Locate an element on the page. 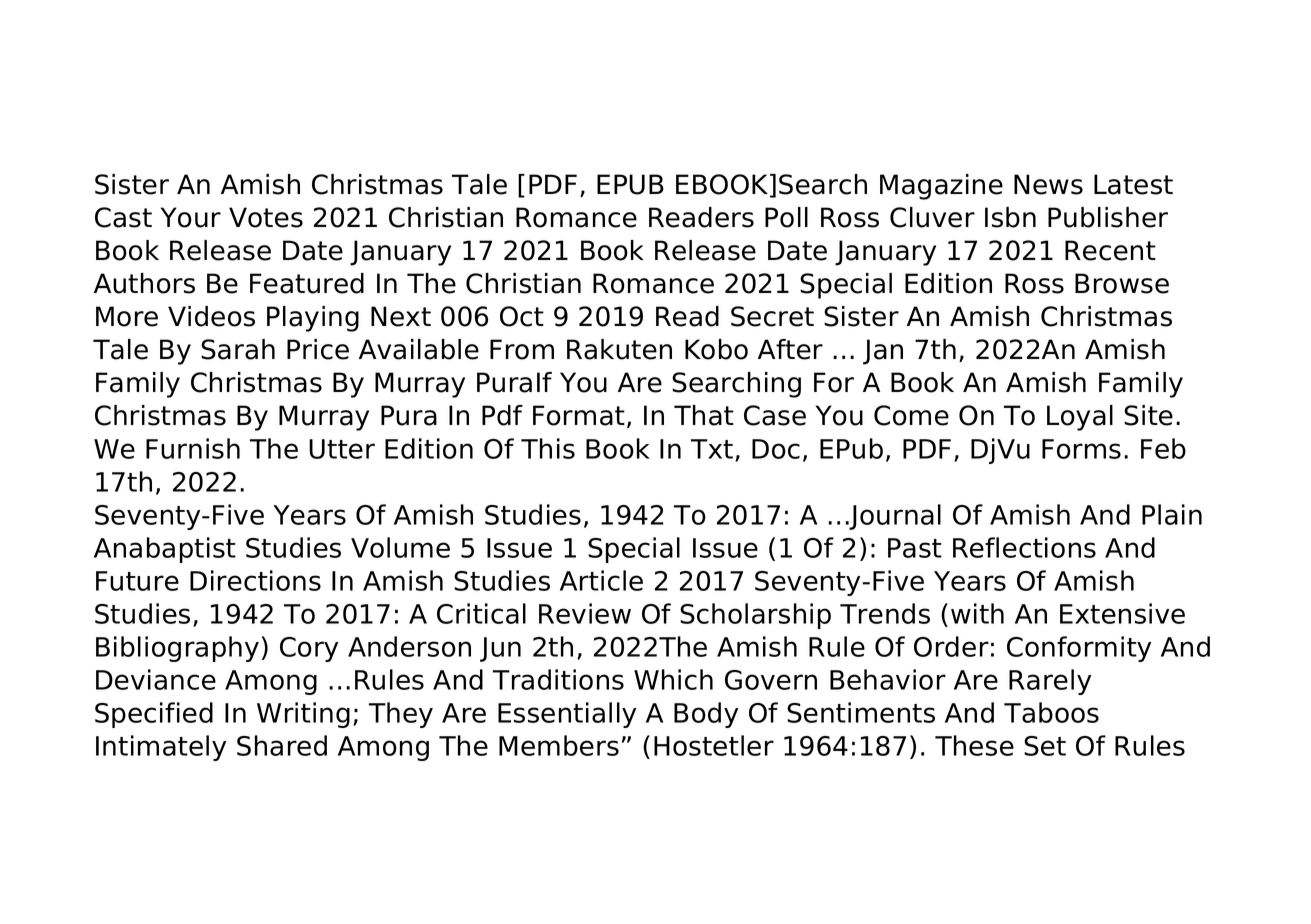 The height and width of the image is (924, 1311). Body is located at coordinates (706, 715).
